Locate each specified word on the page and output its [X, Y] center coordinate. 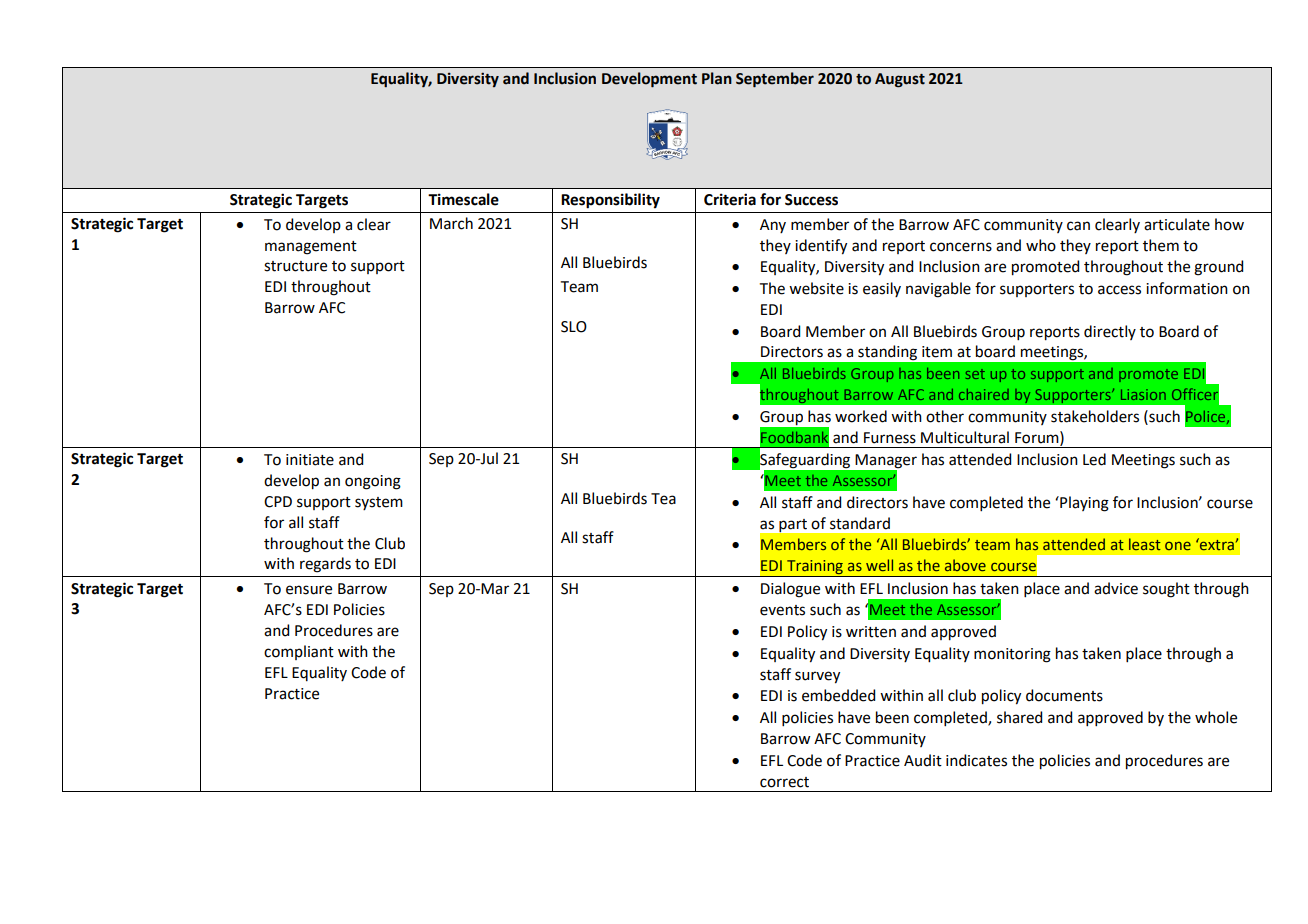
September [775, 80]
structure [295, 266]
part [793, 525]
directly [1110, 332]
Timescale [463, 199]
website [816, 288]
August [900, 80]
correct [784, 782]
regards [325, 565]
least [1145, 544]
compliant [299, 652]
